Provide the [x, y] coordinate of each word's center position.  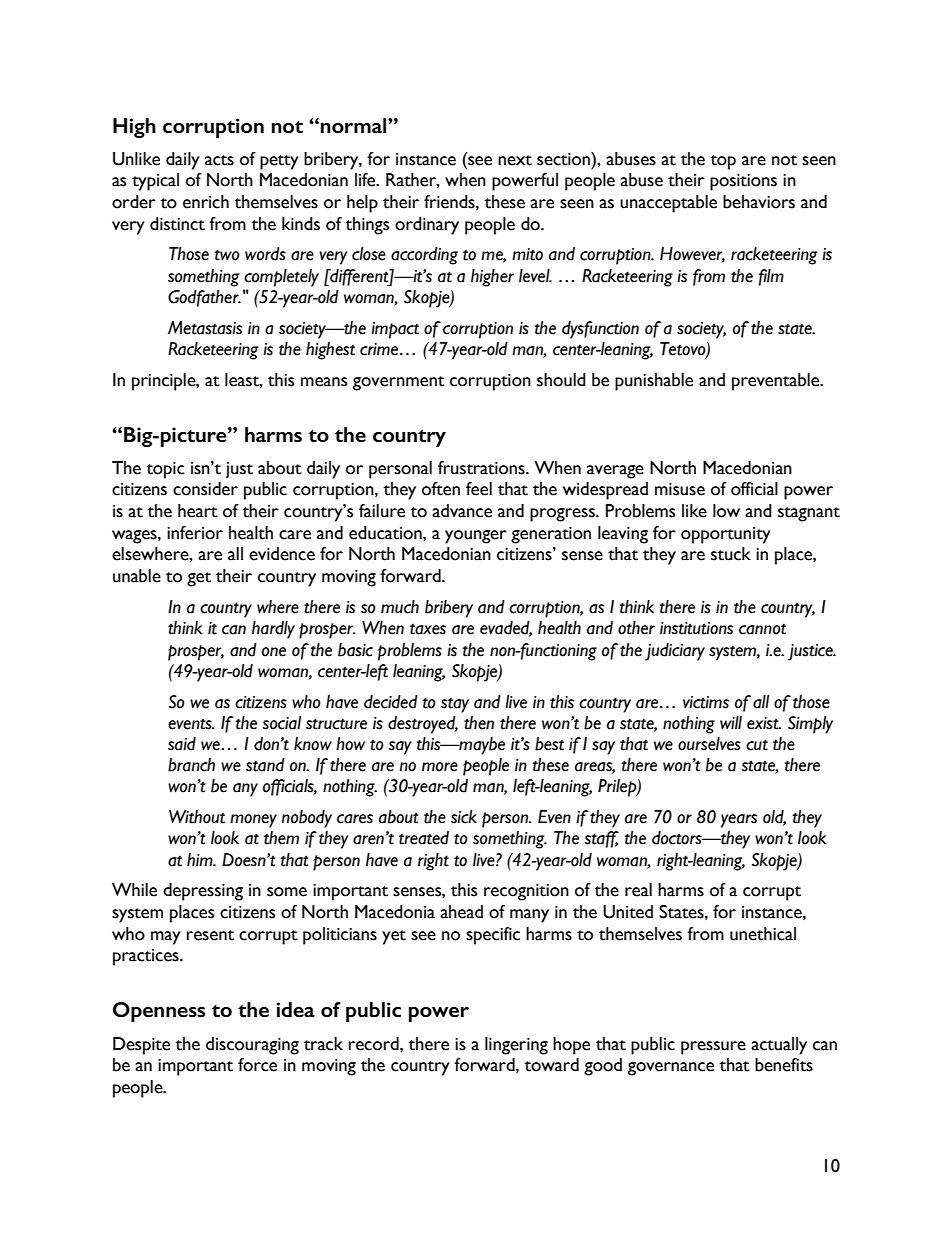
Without [197, 817]
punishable [654, 382]
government [399, 383]
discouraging [252, 1046]
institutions [696, 628]
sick [464, 817]
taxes [428, 629]
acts [219, 160]
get [199, 579]
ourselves [709, 744]
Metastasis [205, 328]
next [515, 160]
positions [743, 182]
